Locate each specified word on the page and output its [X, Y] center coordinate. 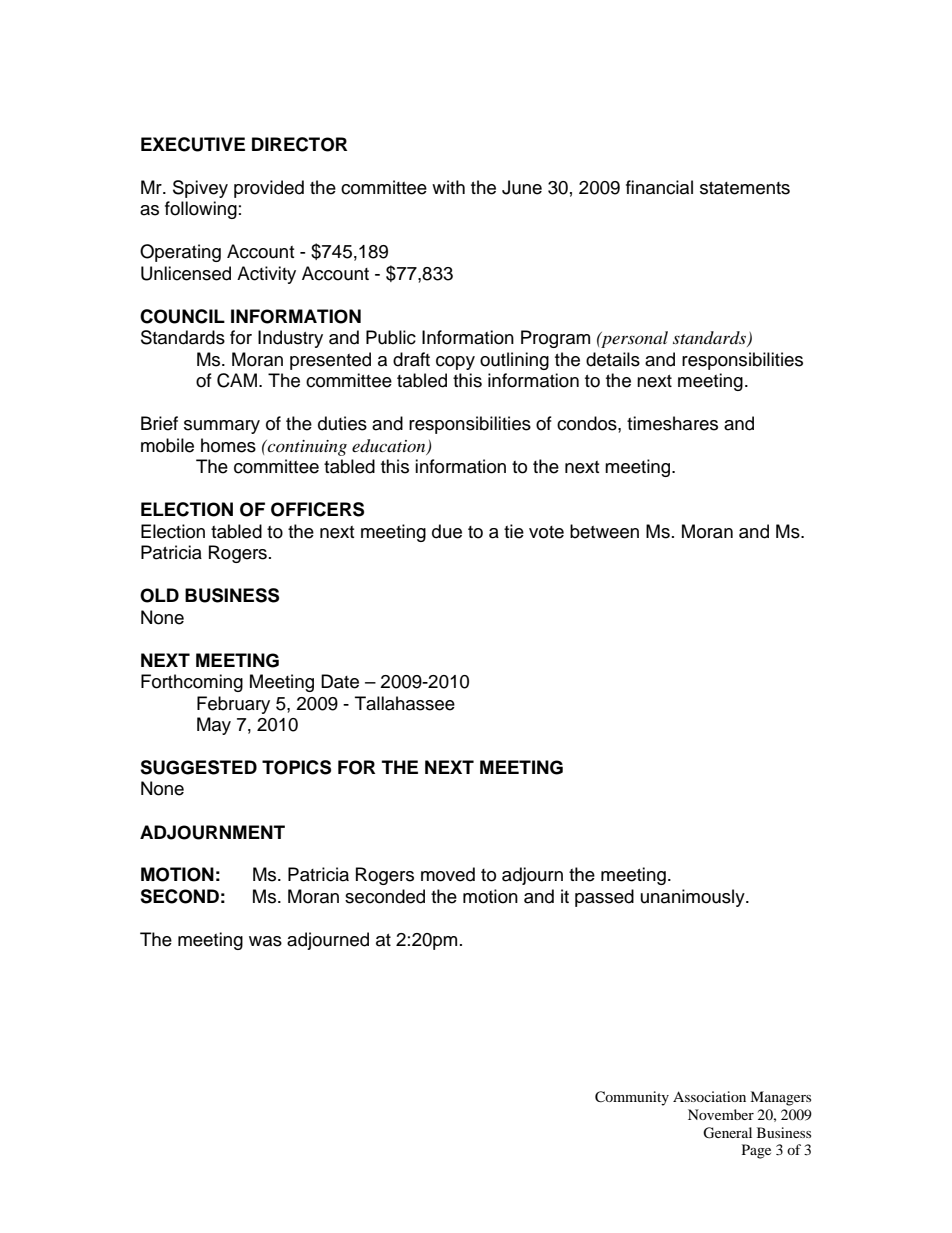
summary [222, 427]
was [265, 941]
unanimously [694, 898]
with [448, 187]
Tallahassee [405, 703]
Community [632, 1098]
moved [448, 874]
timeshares [672, 423]
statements [745, 188]
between [604, 531]
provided [269, 189]
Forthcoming [192, 683]
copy [455, 363]
